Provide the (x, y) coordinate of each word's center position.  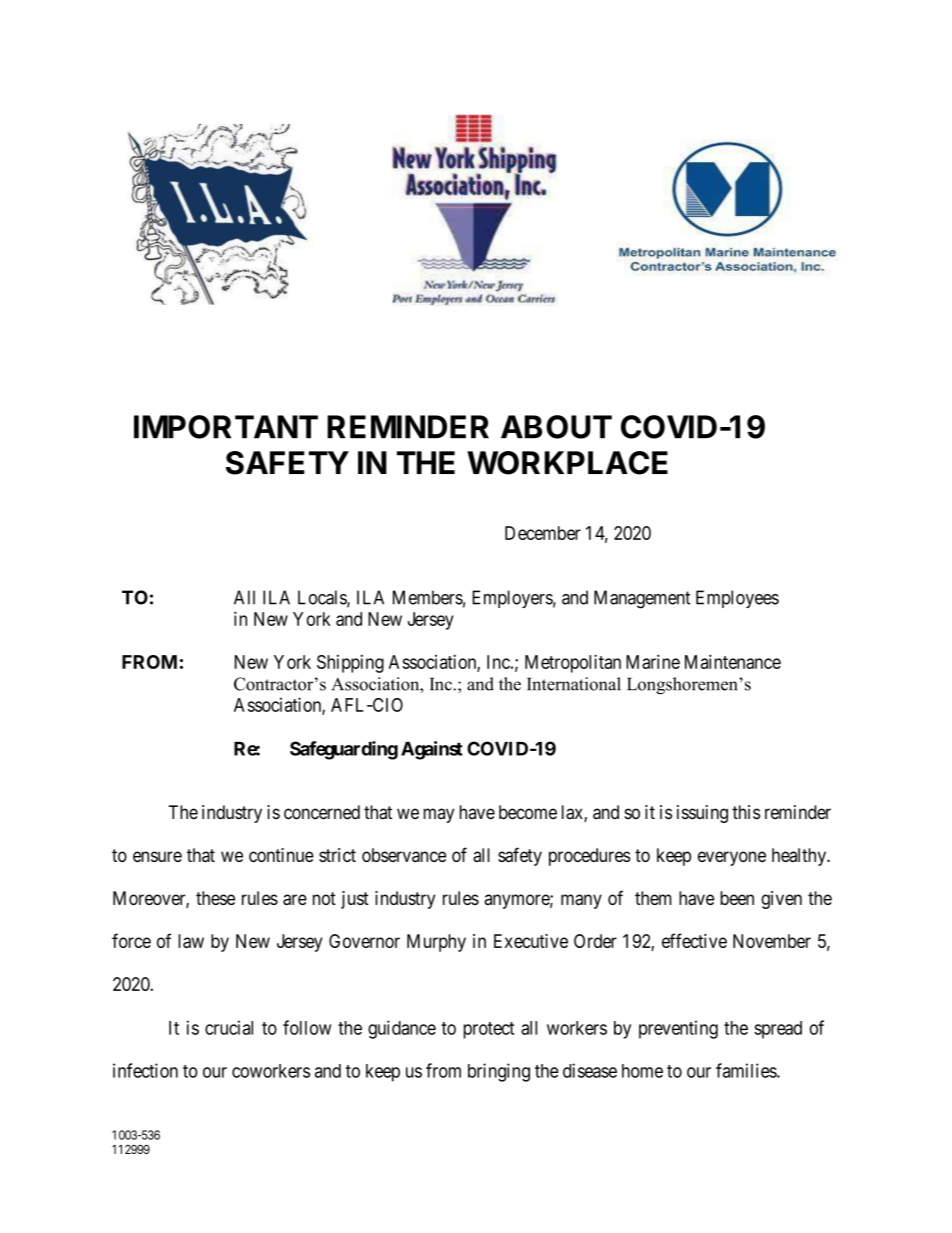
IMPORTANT (226, 427)
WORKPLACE (567, 463)
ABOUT (556, 427)
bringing (499, 1072)
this (746, 812)
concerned (322, 812)
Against (432, 750)
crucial (229, 1027)
